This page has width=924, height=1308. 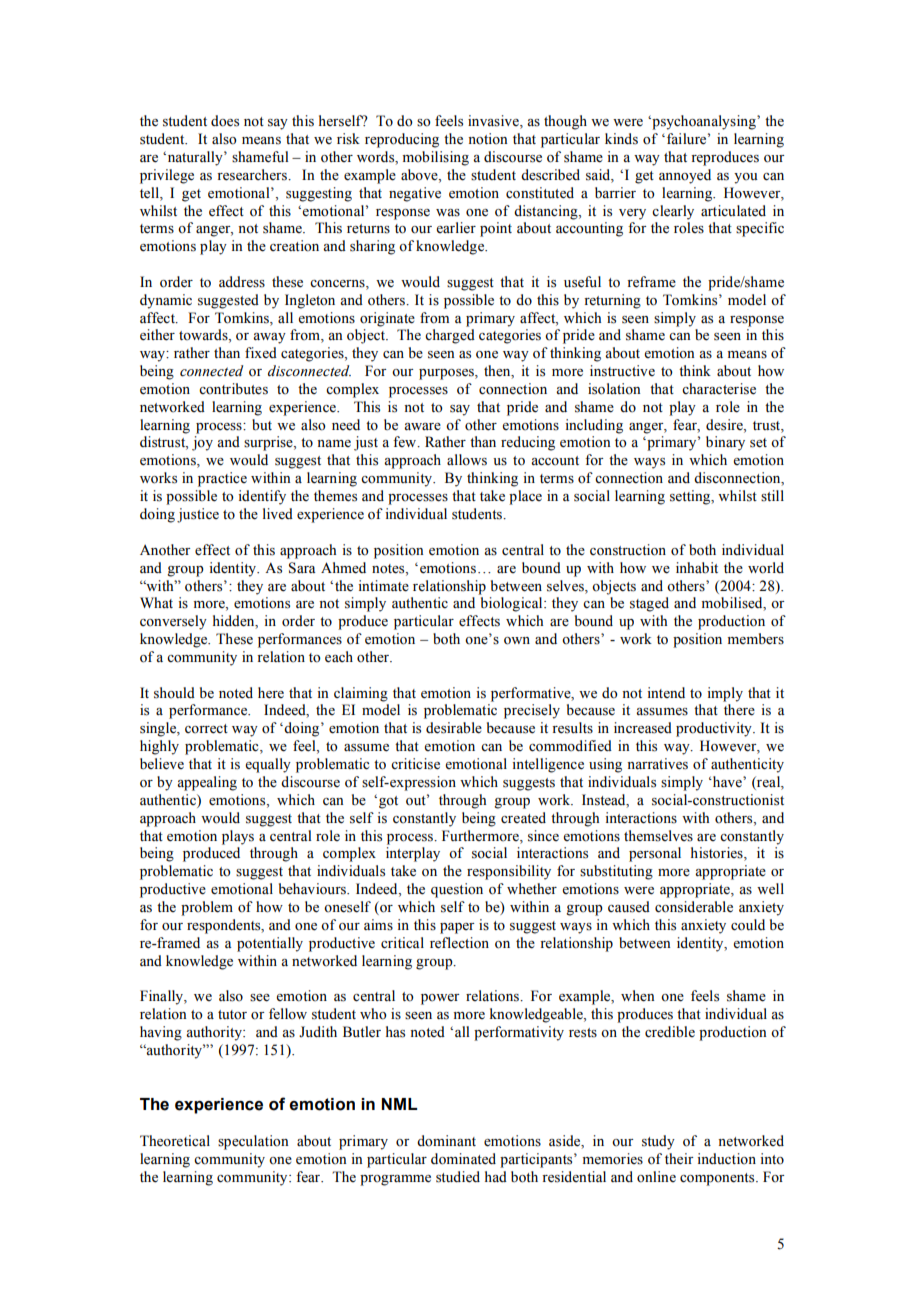 I want to click on characterise, so click(x=719, y=389).
